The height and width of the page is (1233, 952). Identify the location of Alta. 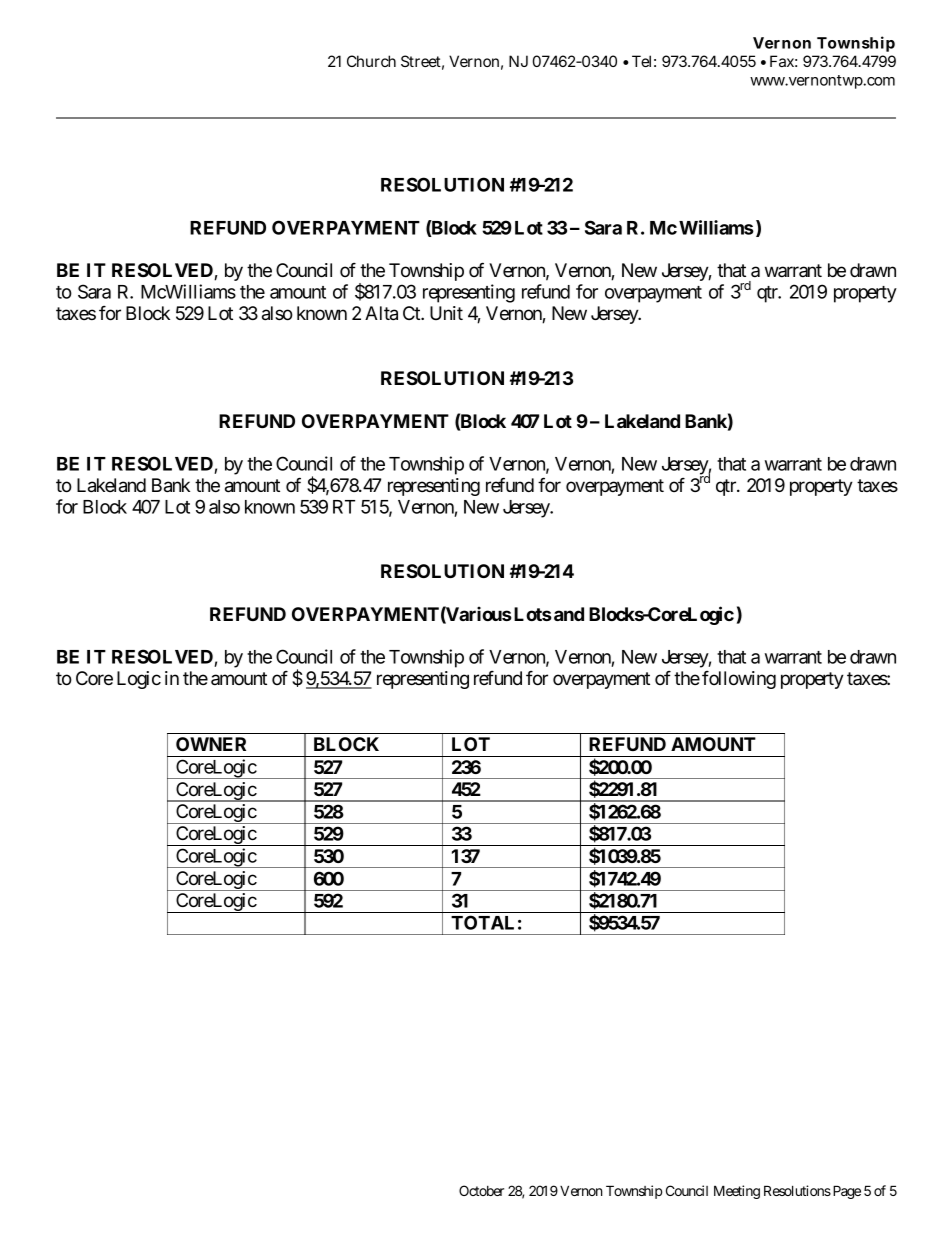
(381, 313).
